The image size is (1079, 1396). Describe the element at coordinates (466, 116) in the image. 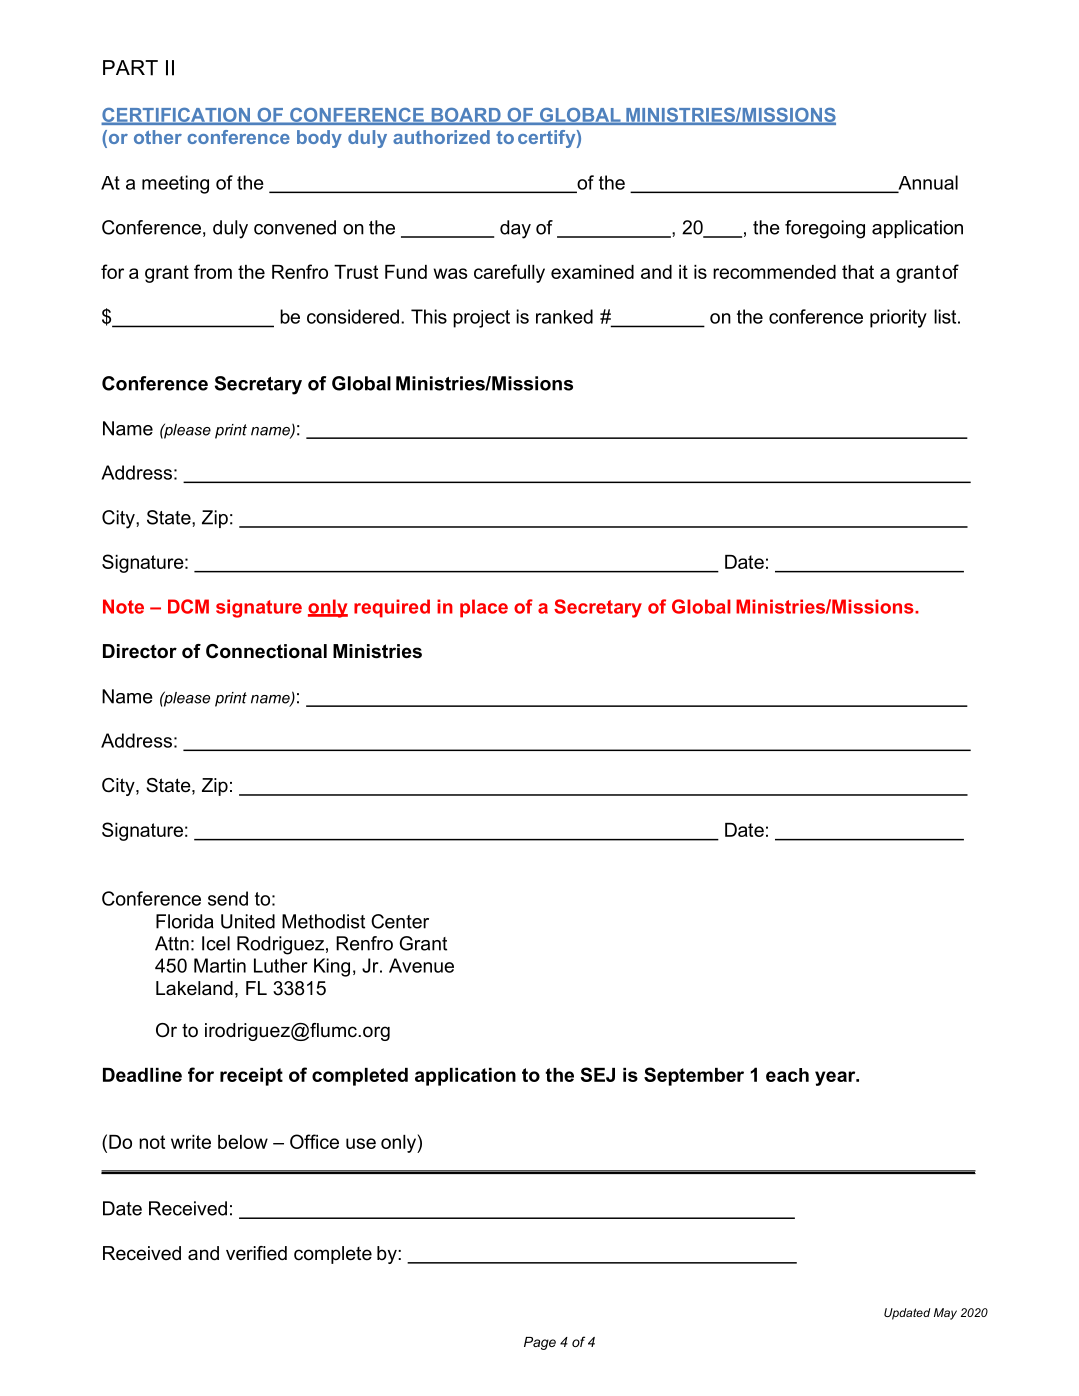

I see `BOARD` at that location.
